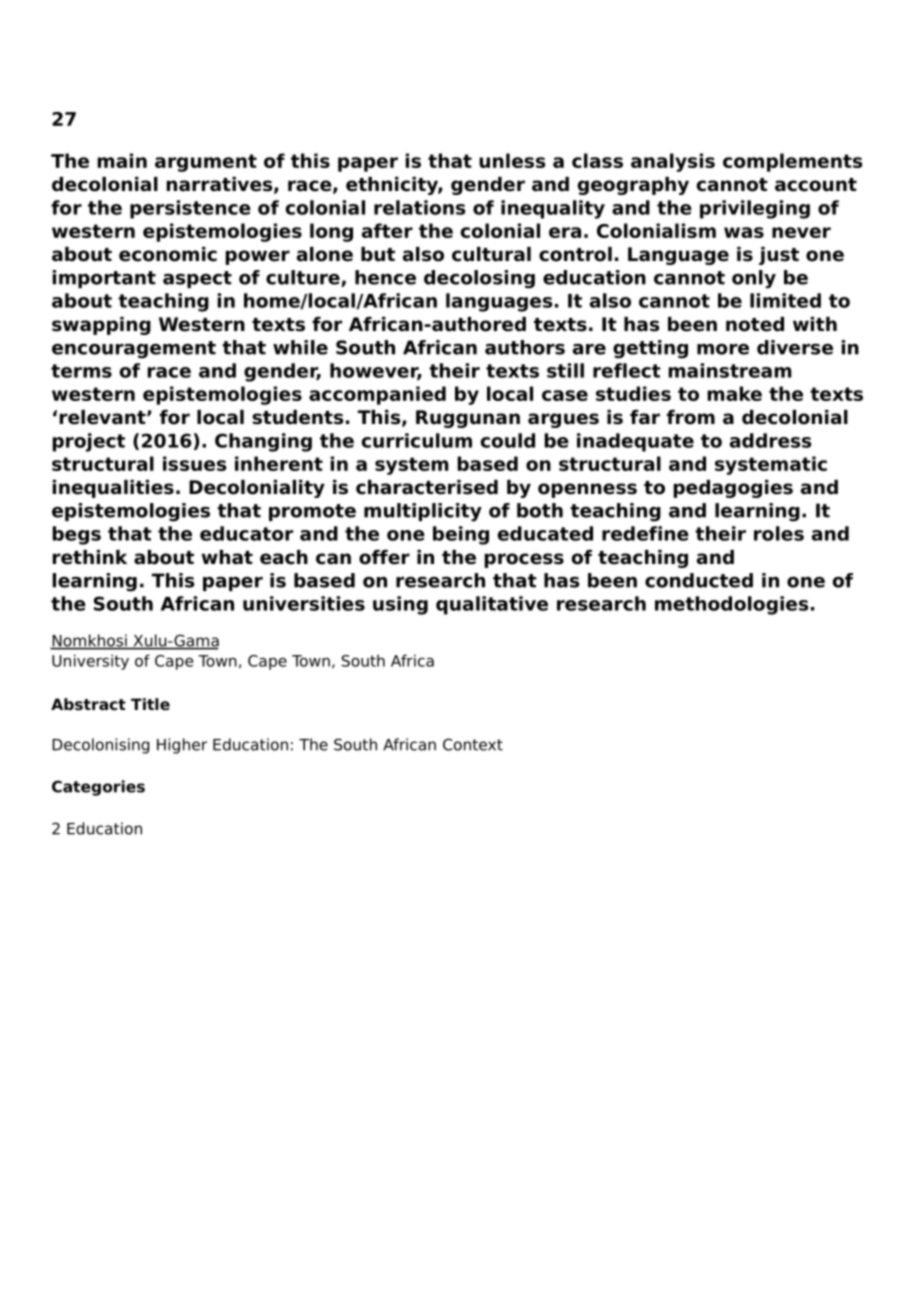 The height and width of the document is (1308, 924). Describe the element at coordinates (206, 163) in the document. I see `argument` at that location.
